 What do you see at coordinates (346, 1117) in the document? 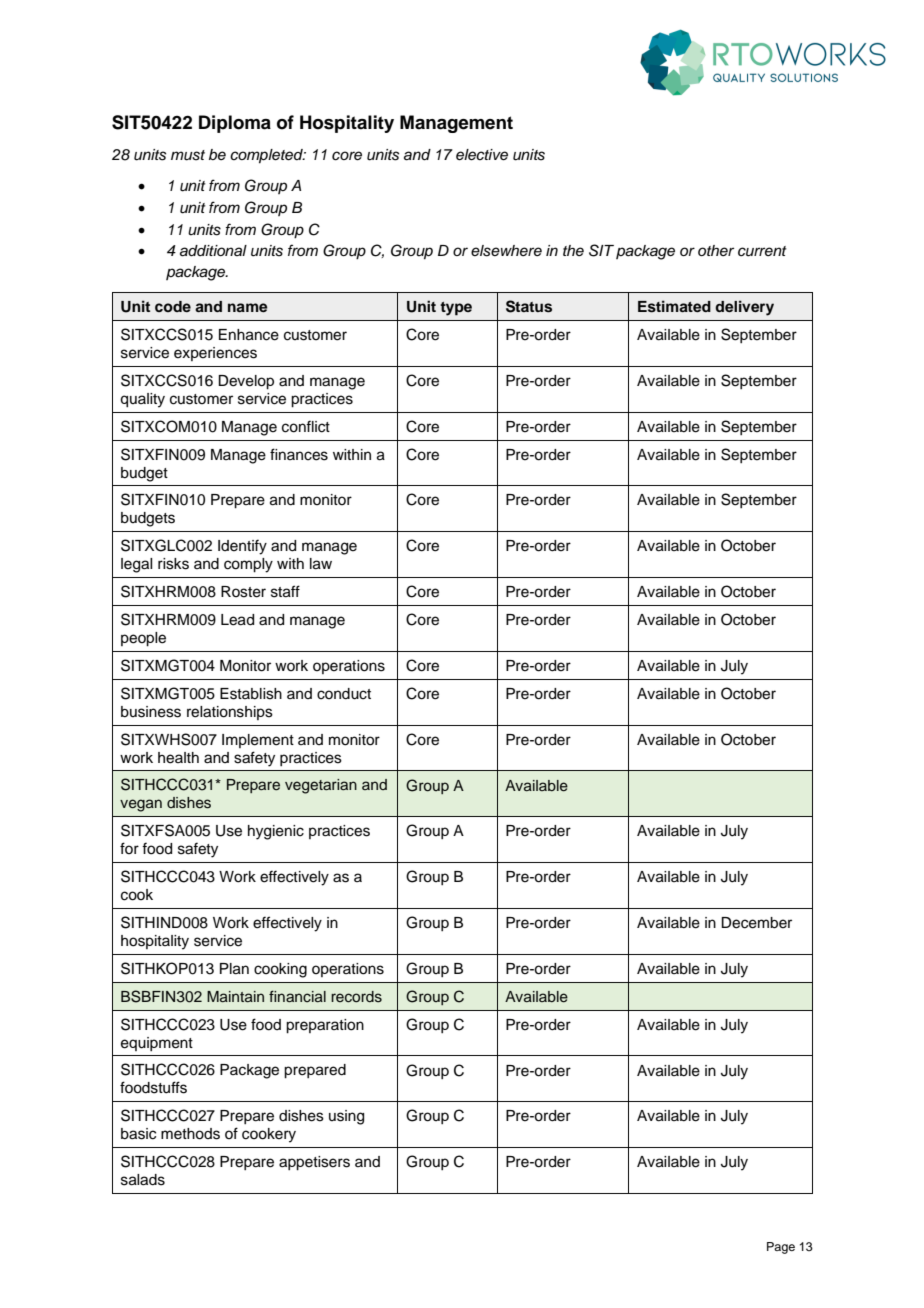
I see `using` at bounding box center [346, 1117].
